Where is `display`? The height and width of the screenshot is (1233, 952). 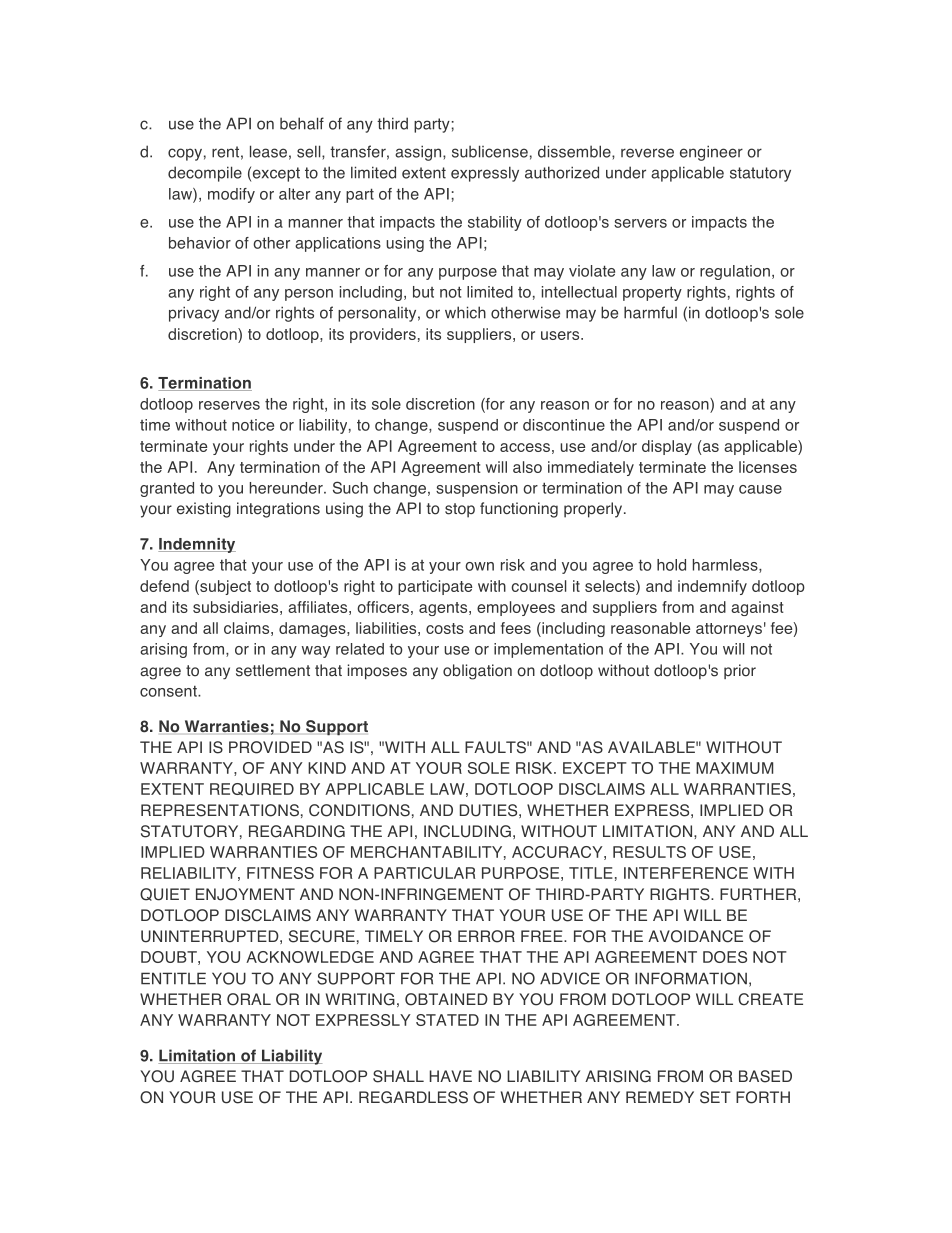
display is located at coordinates (667, 447).
